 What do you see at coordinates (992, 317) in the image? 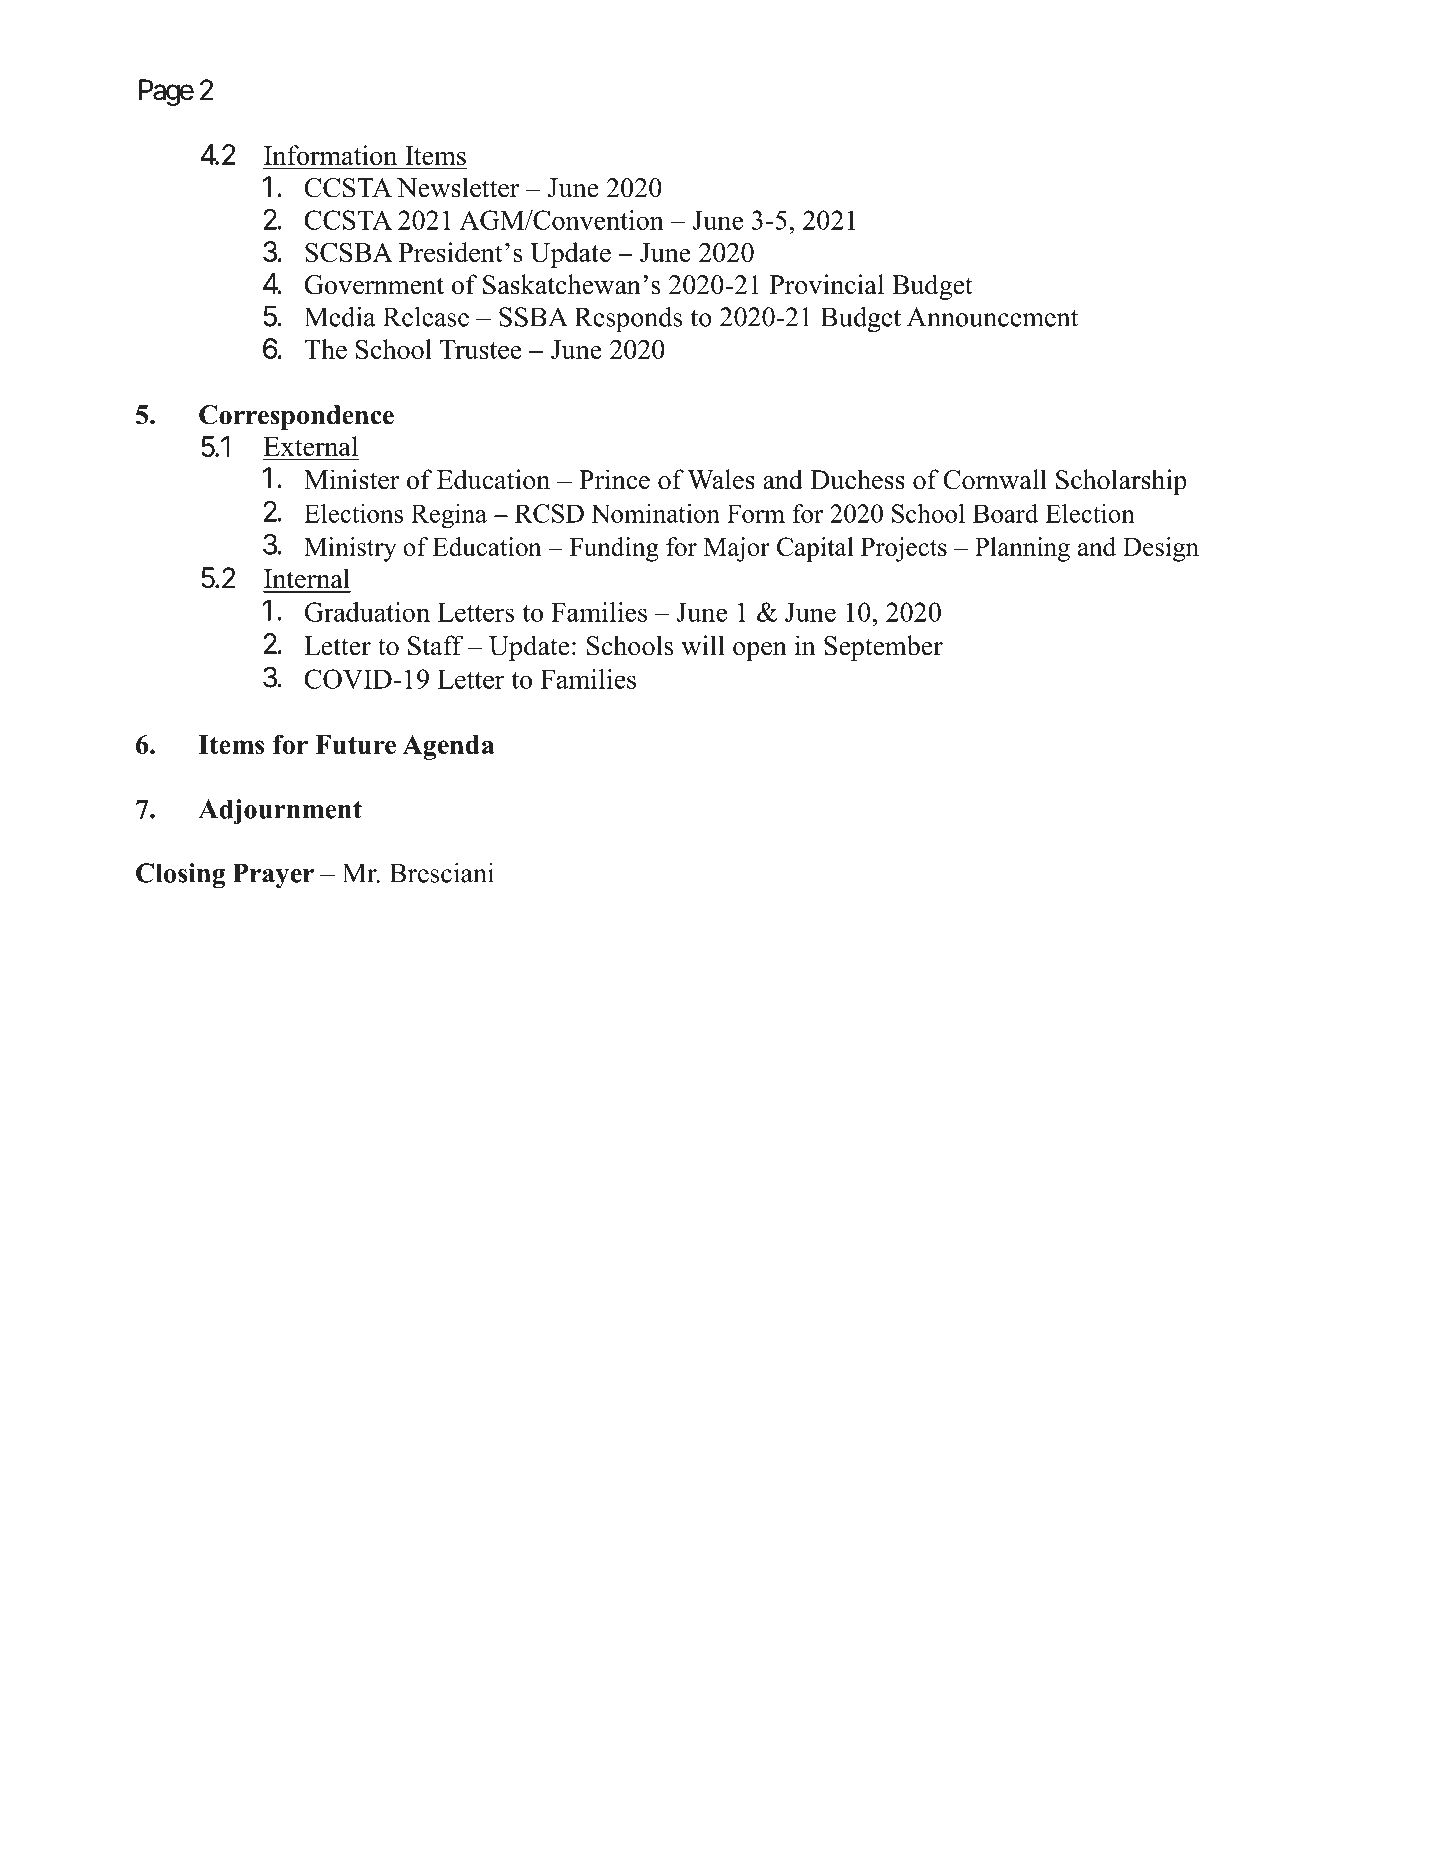
I see `Announcement` at bounding box center [992, 317].
